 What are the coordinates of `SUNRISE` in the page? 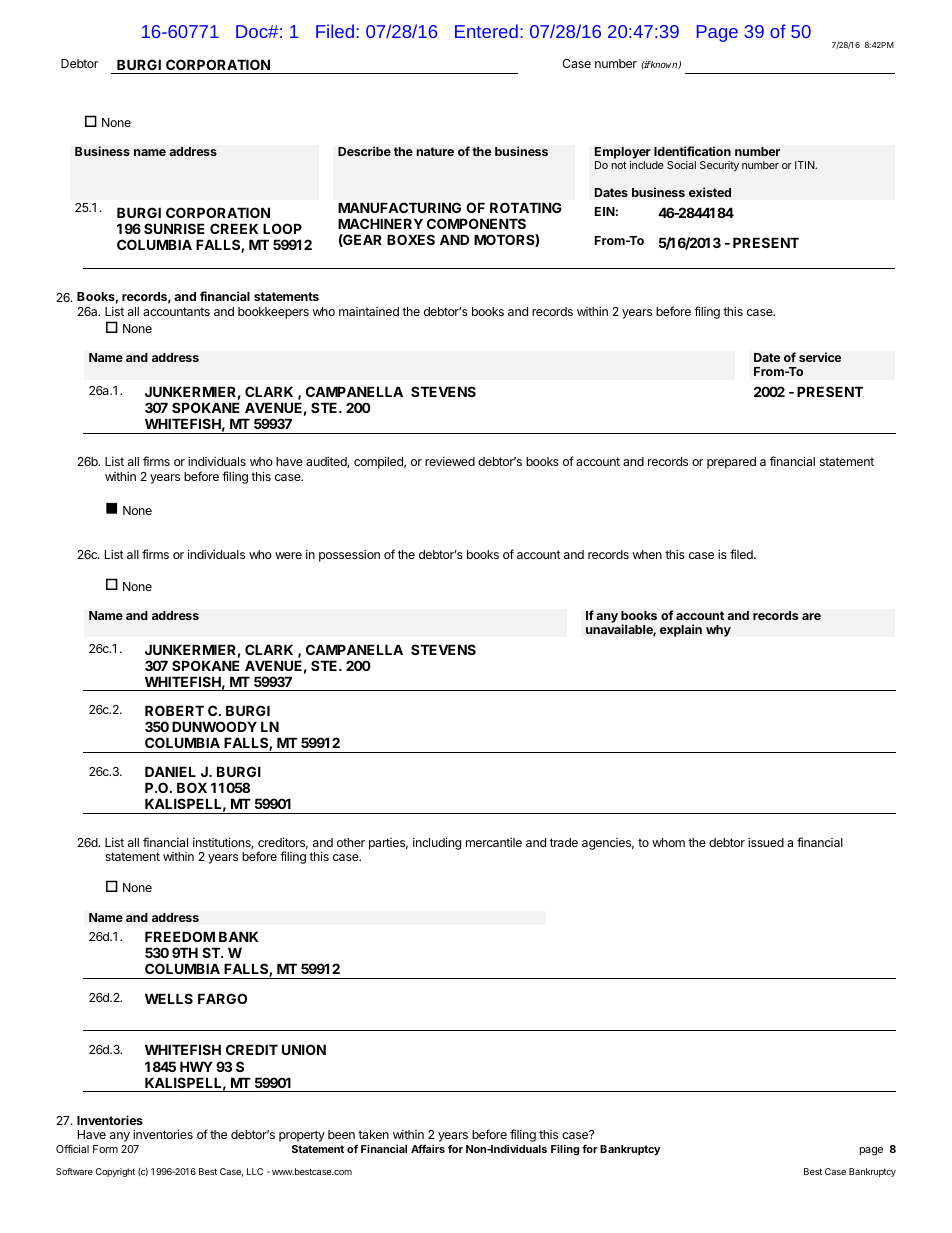 It's located at (174, 228).
